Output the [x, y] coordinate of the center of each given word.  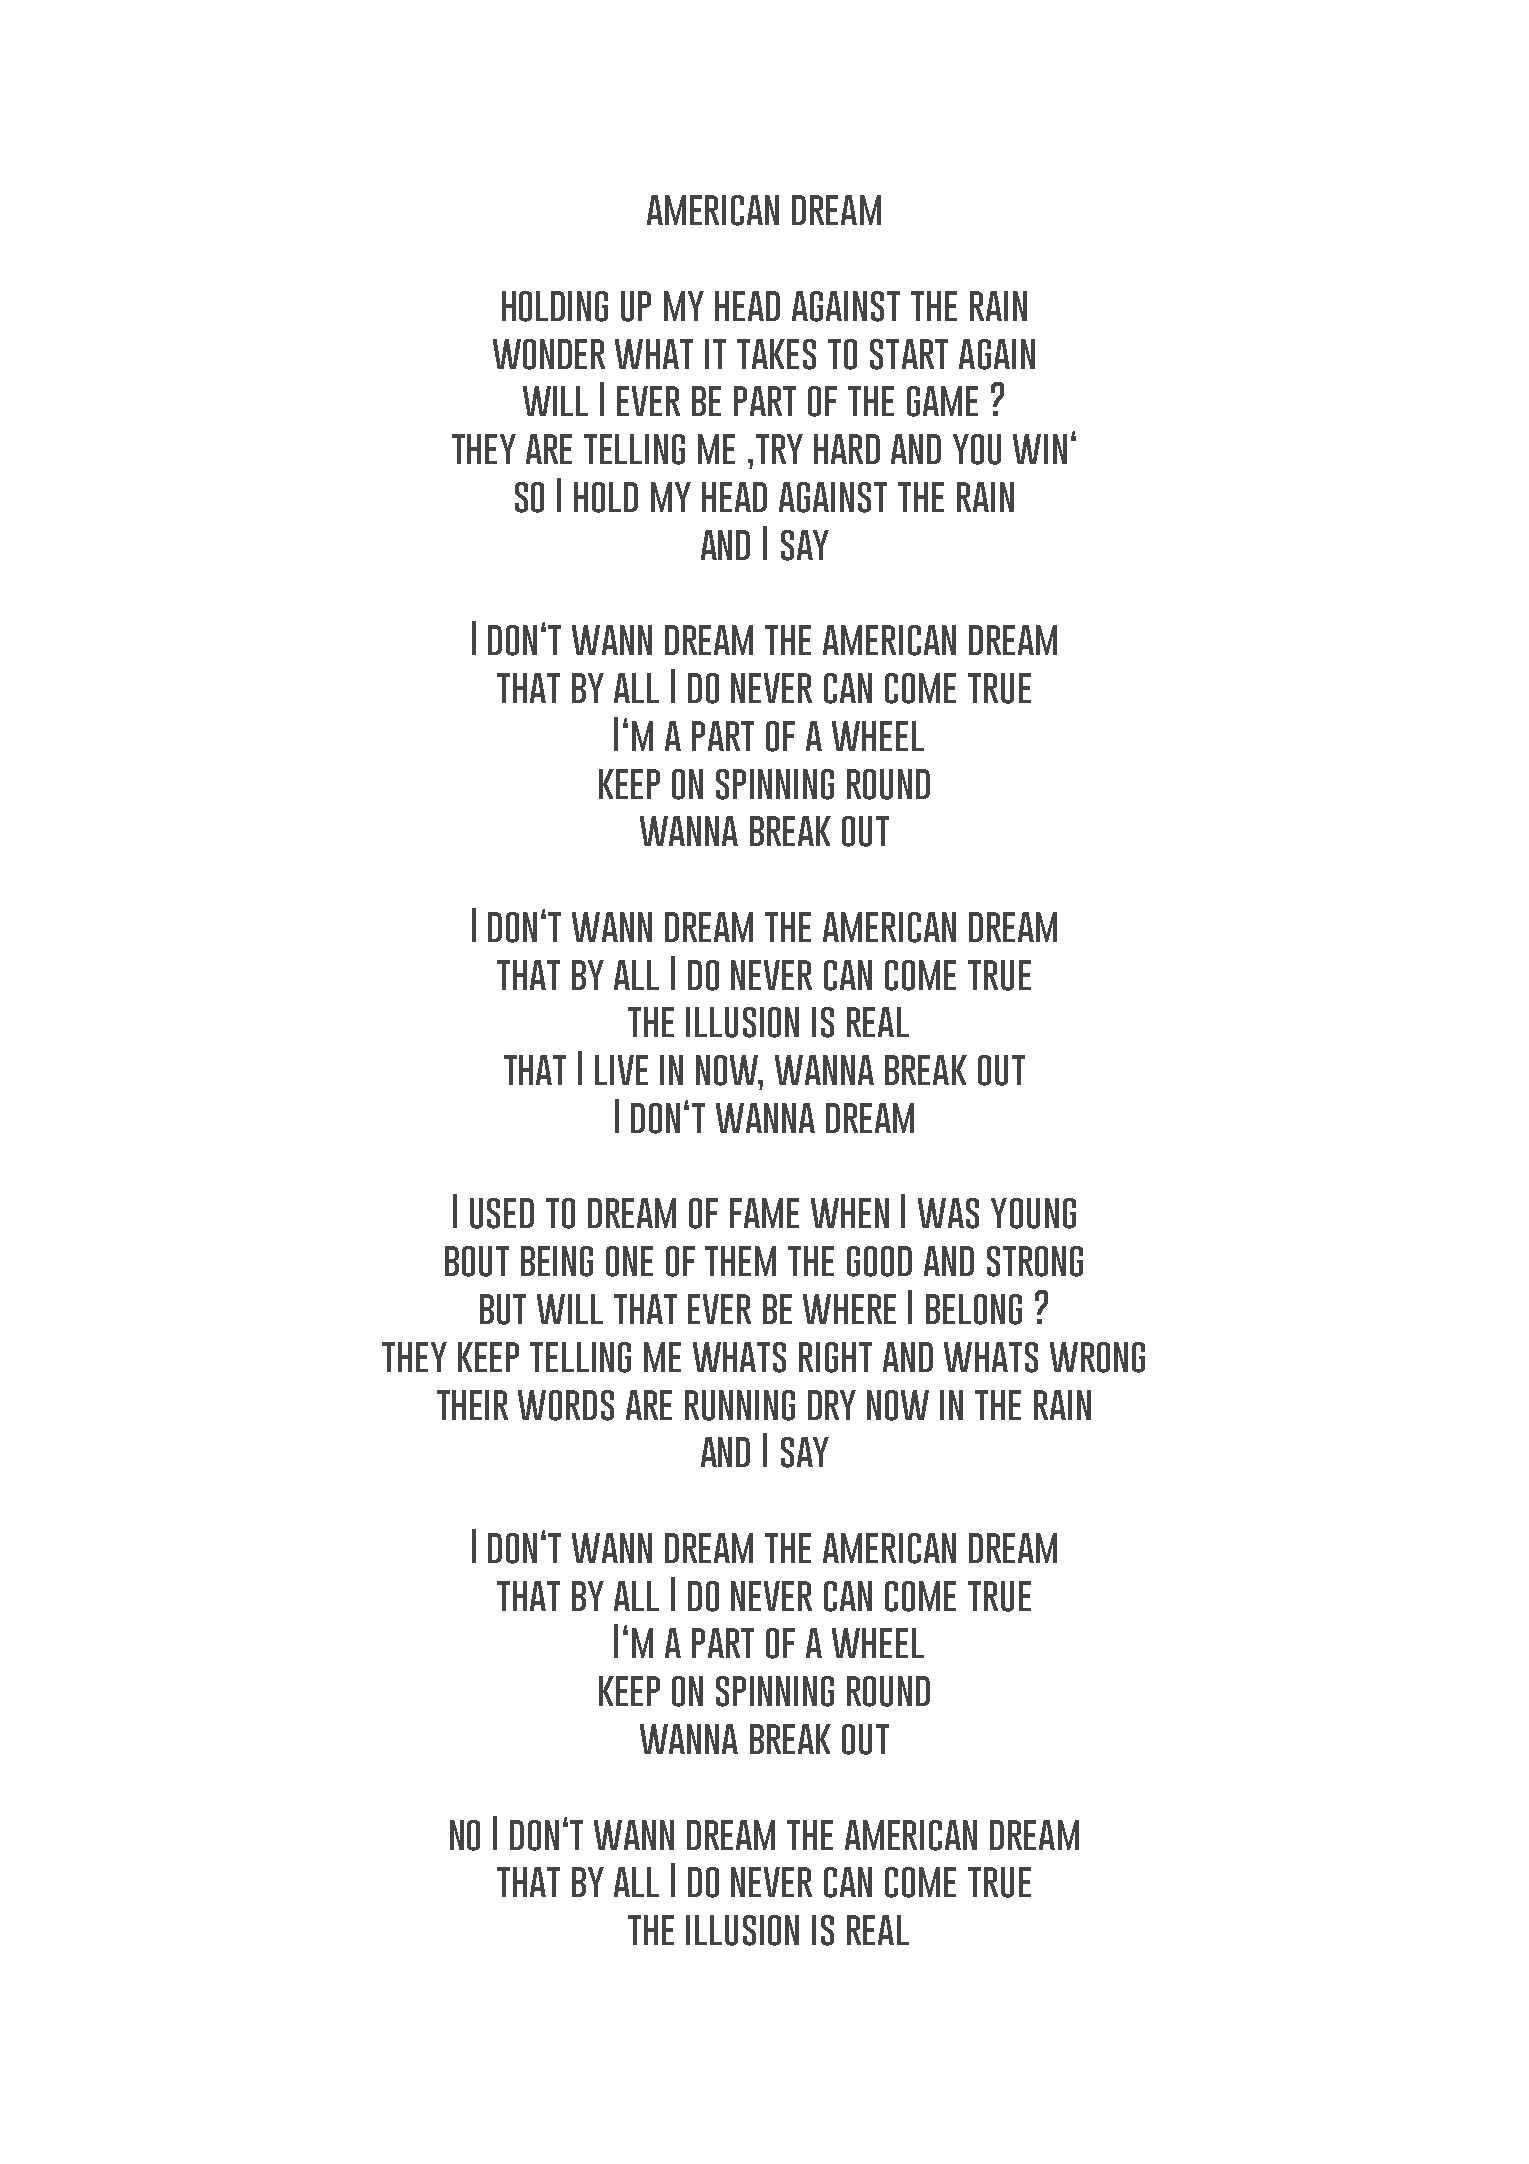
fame [764, 1213]
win [1040, 449]
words [566, 1405]
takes [776, 354]
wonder [549, 354]
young [1033, 1213]
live [621, 1070]
